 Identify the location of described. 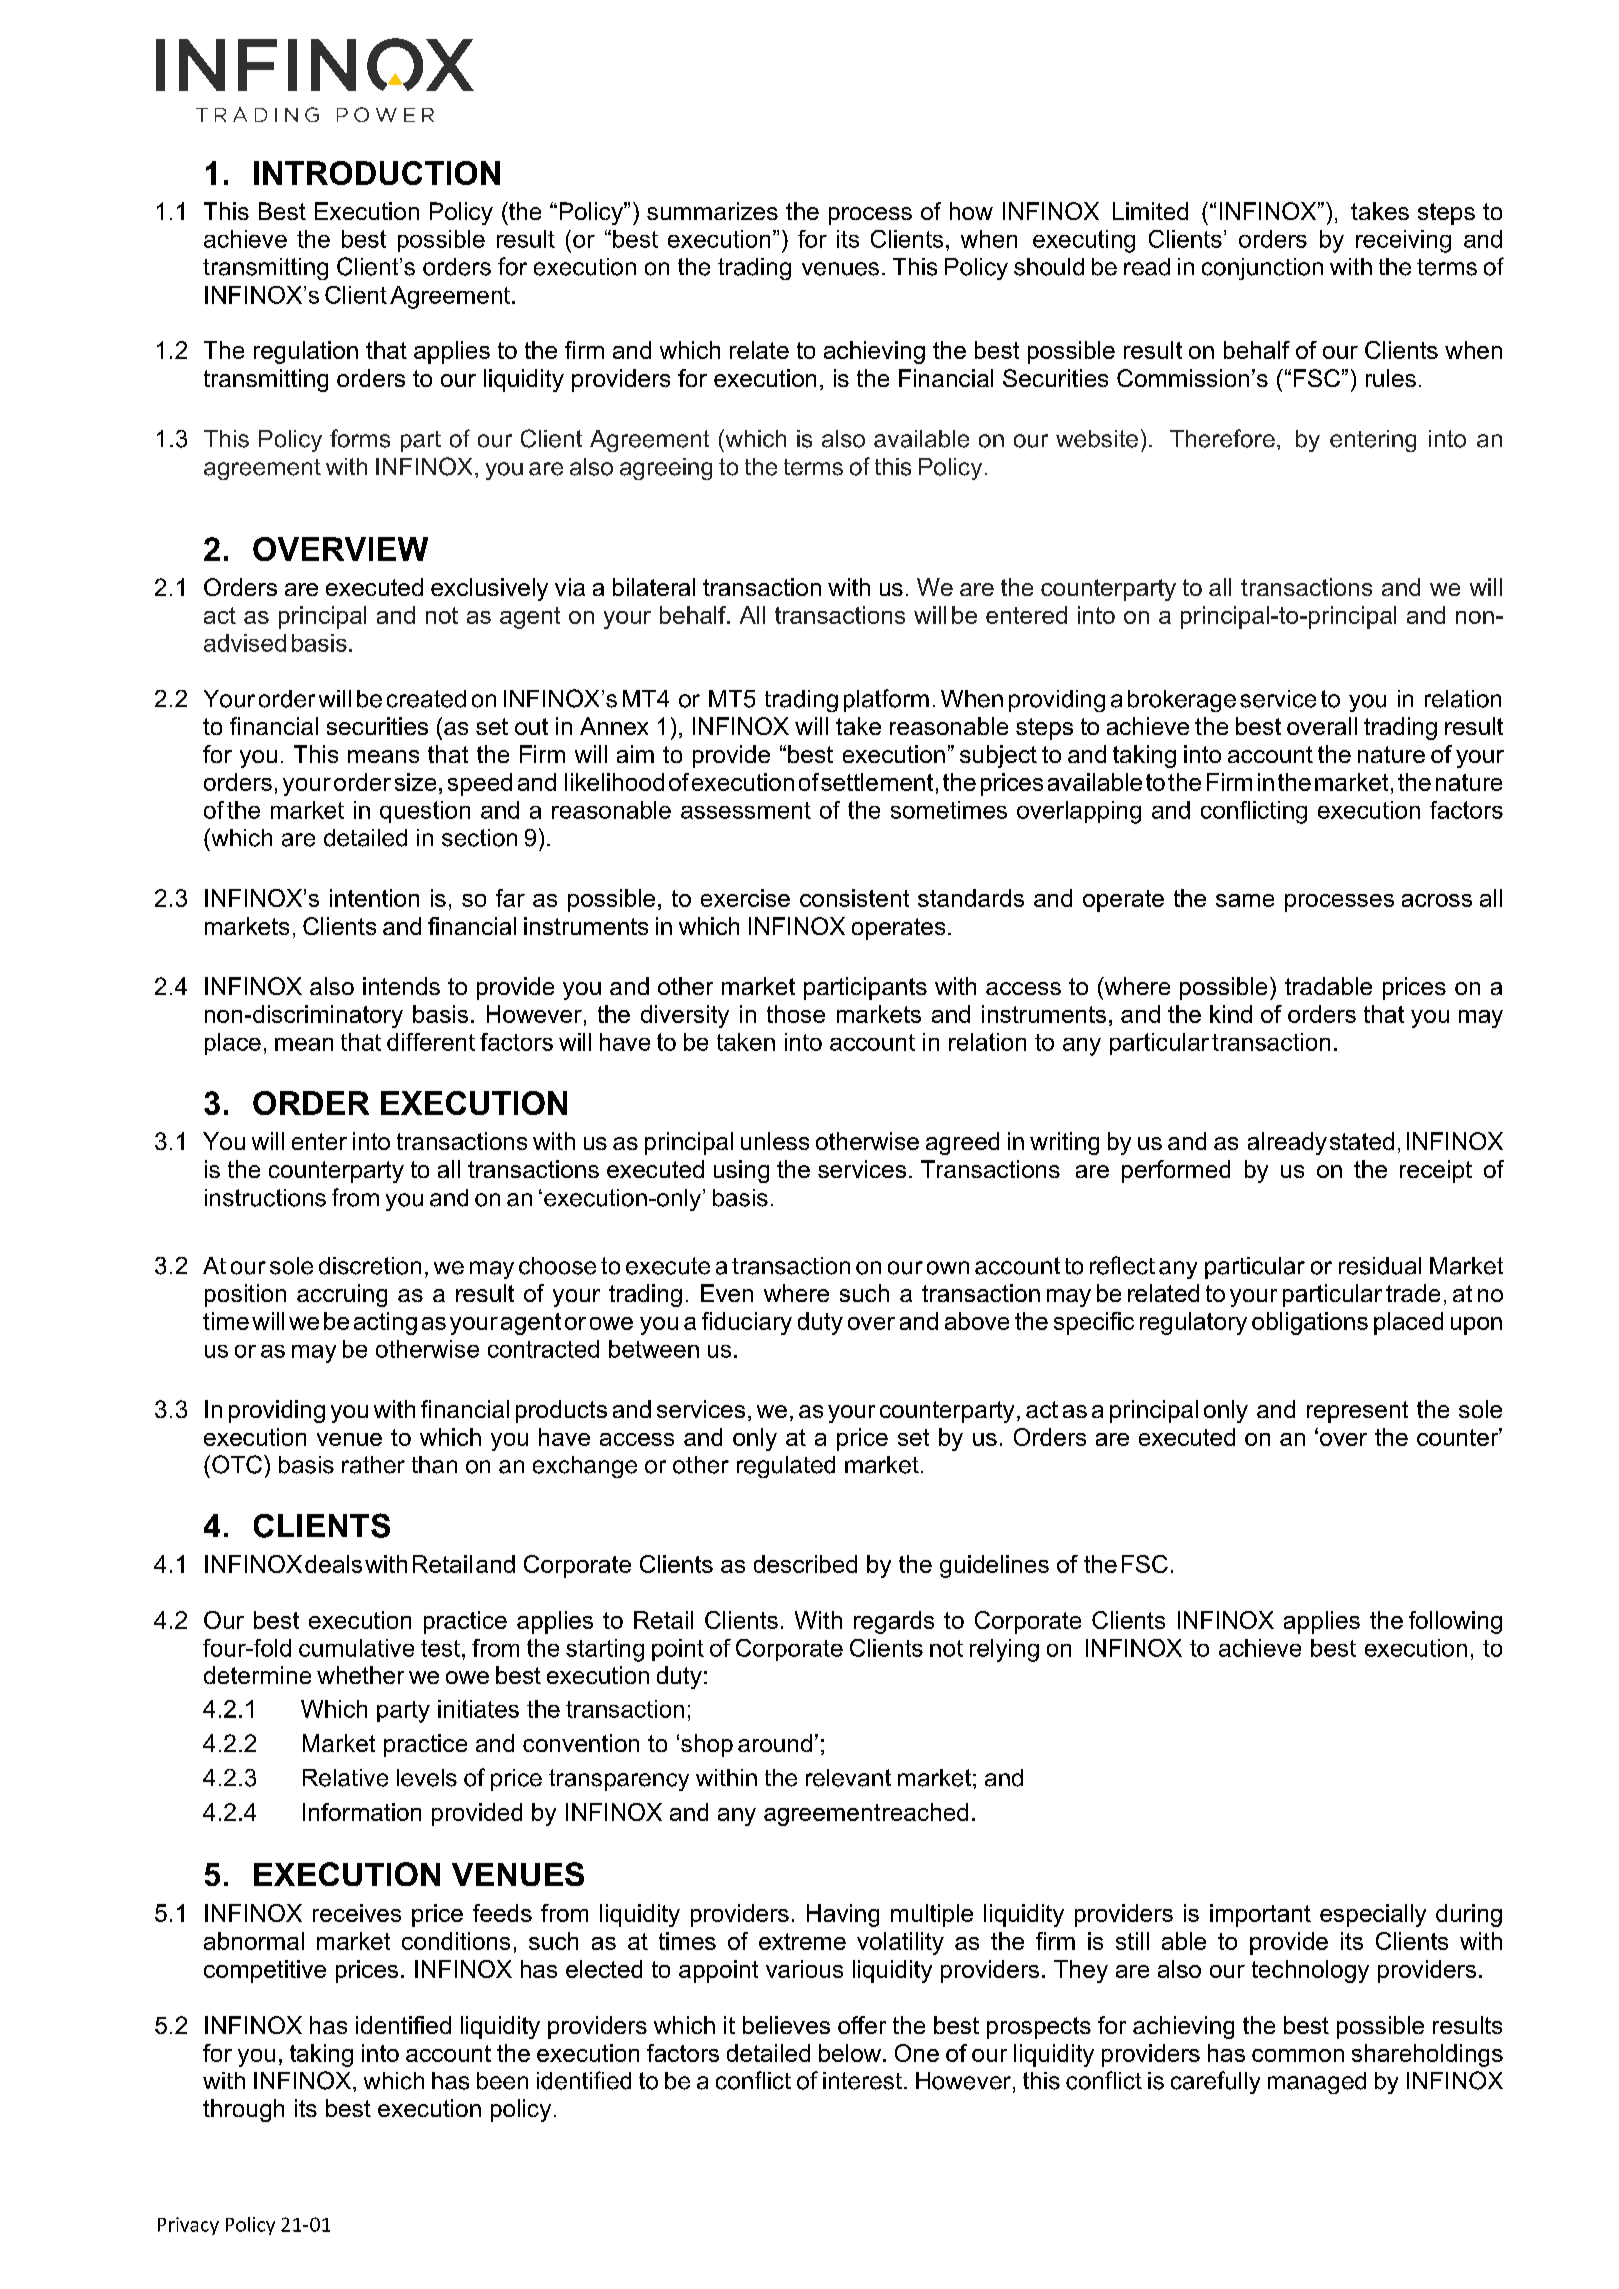
(805, 1564).
